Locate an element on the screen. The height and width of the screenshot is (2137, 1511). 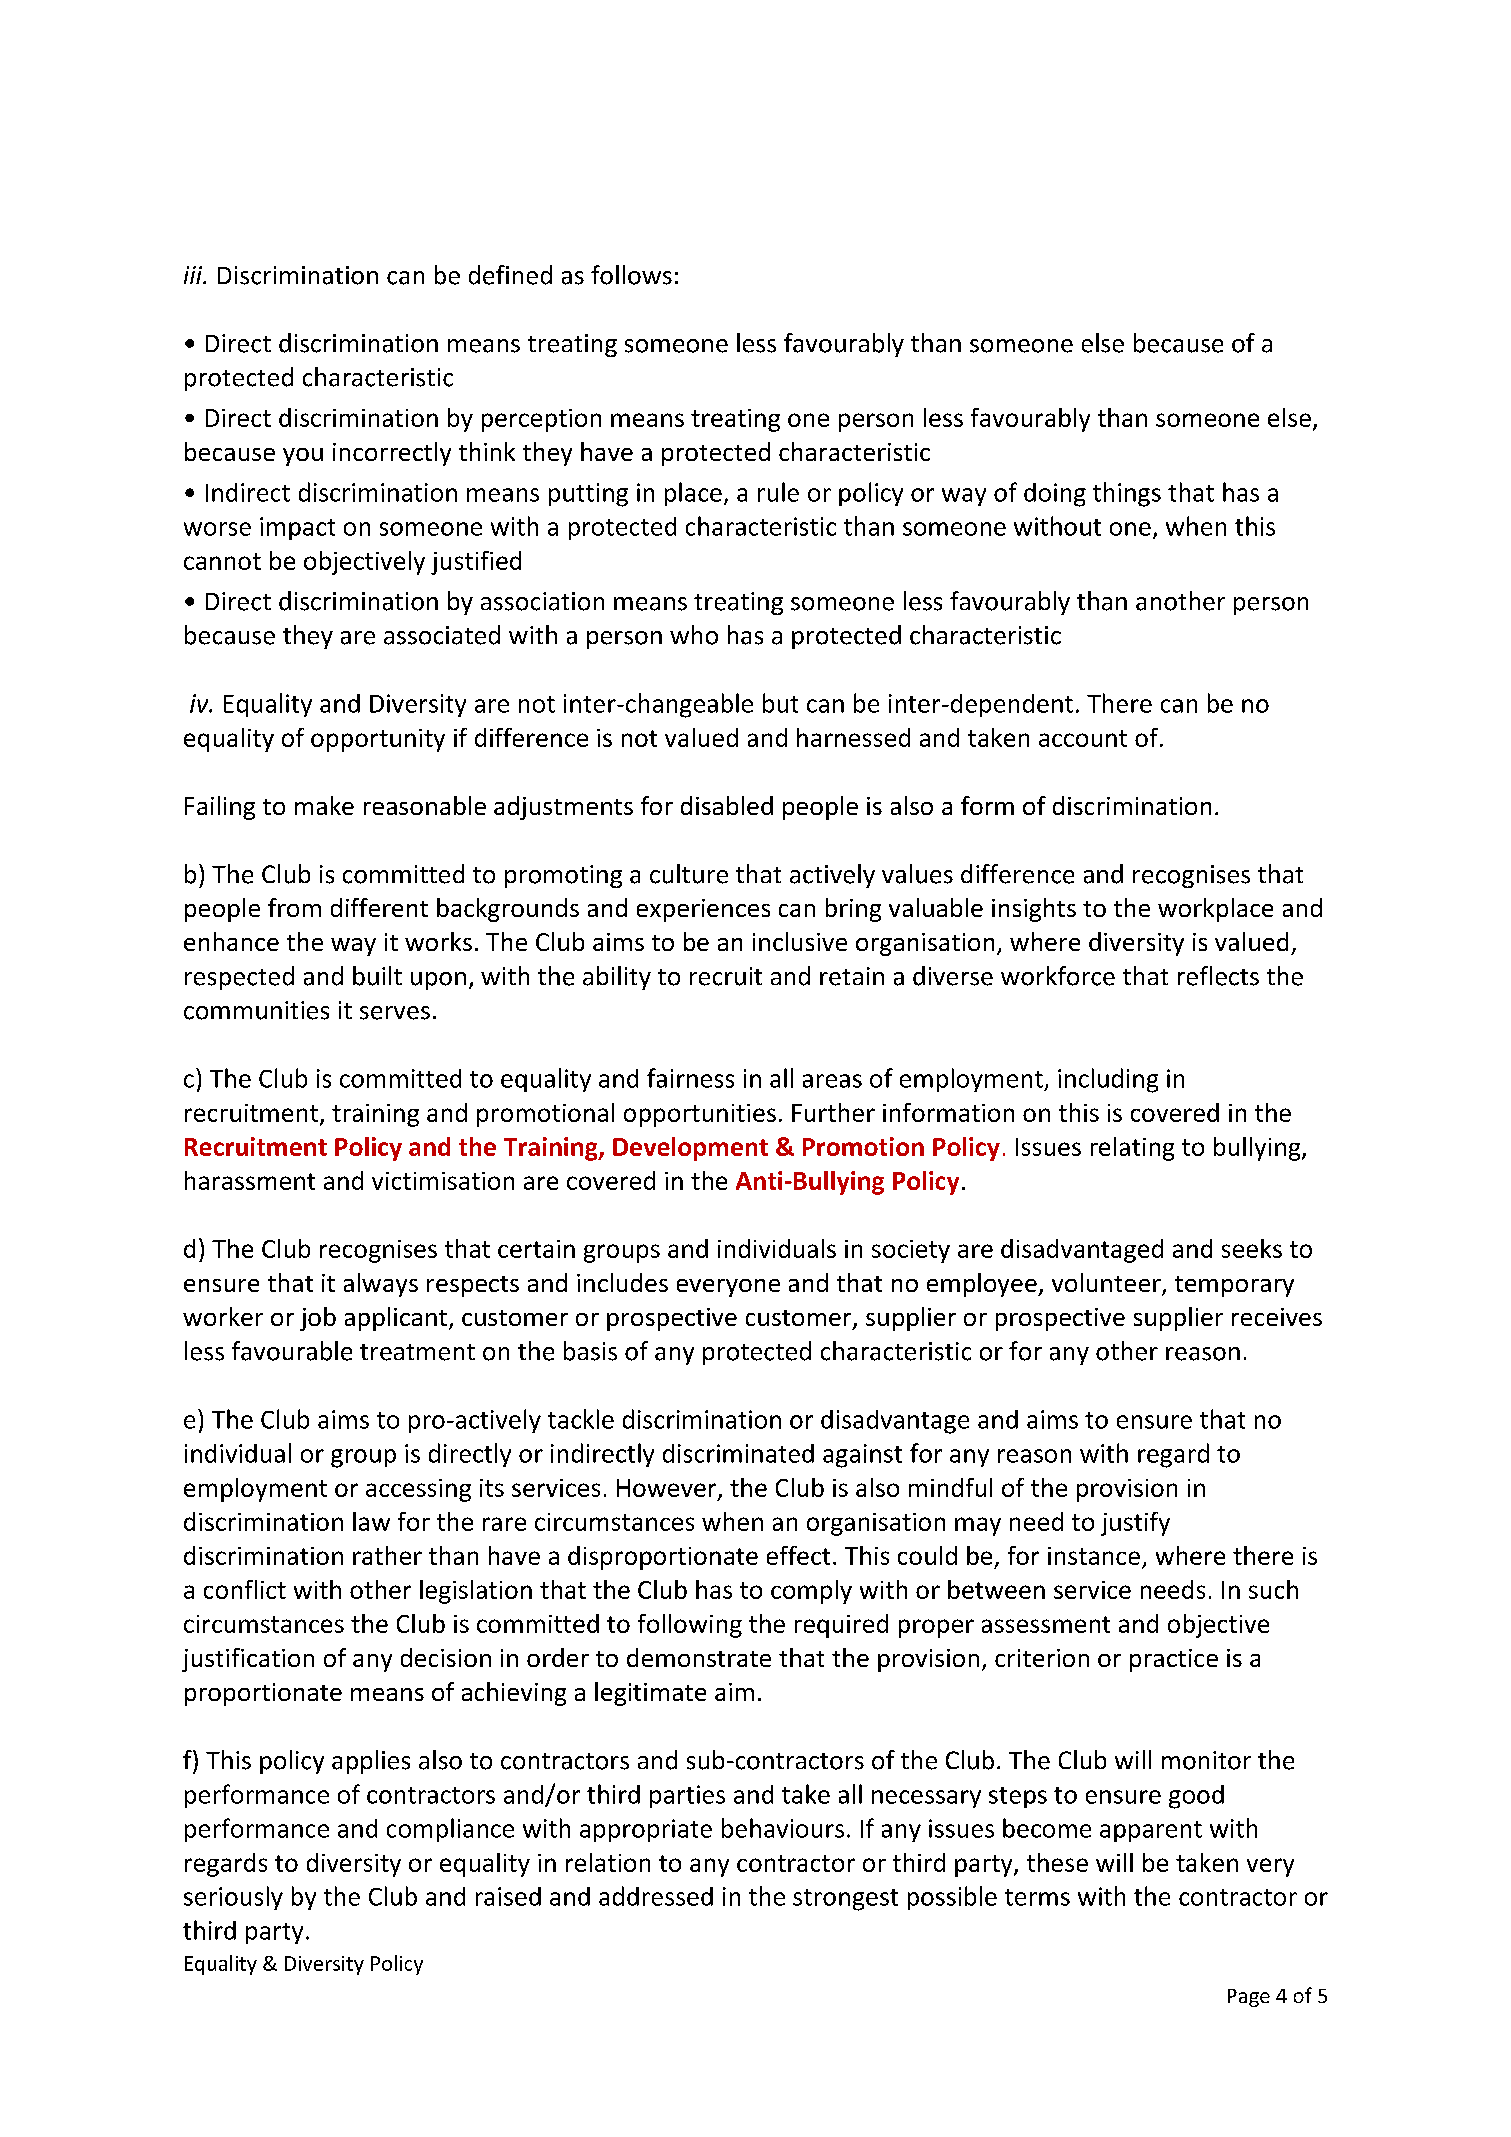
seriously is located at coordinates (233, 1898).
